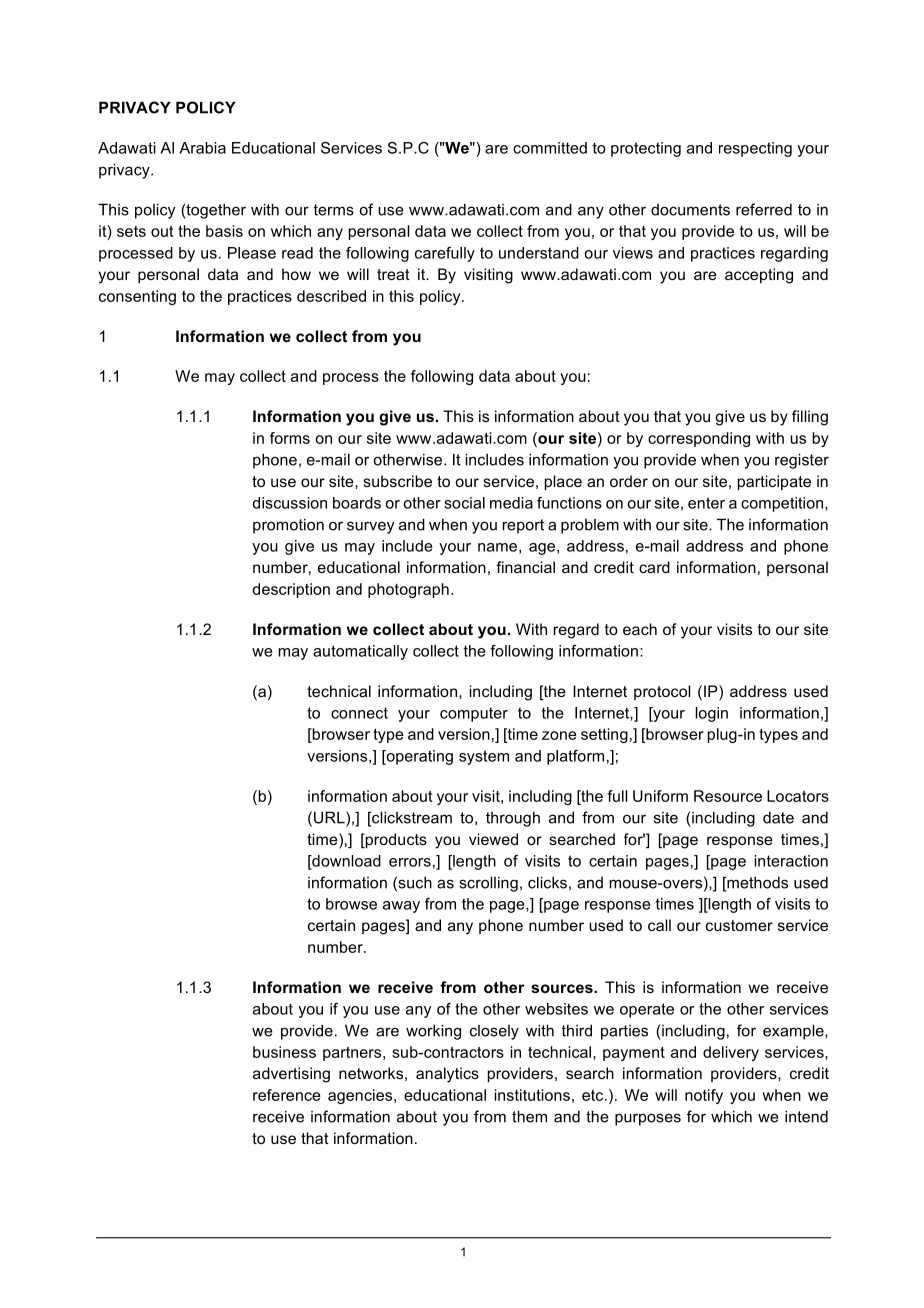 The image size is (924, 1308). What do you see at coordinates (791, 861) in the document?
I see `interaction` at bounding box center [791, 861].
